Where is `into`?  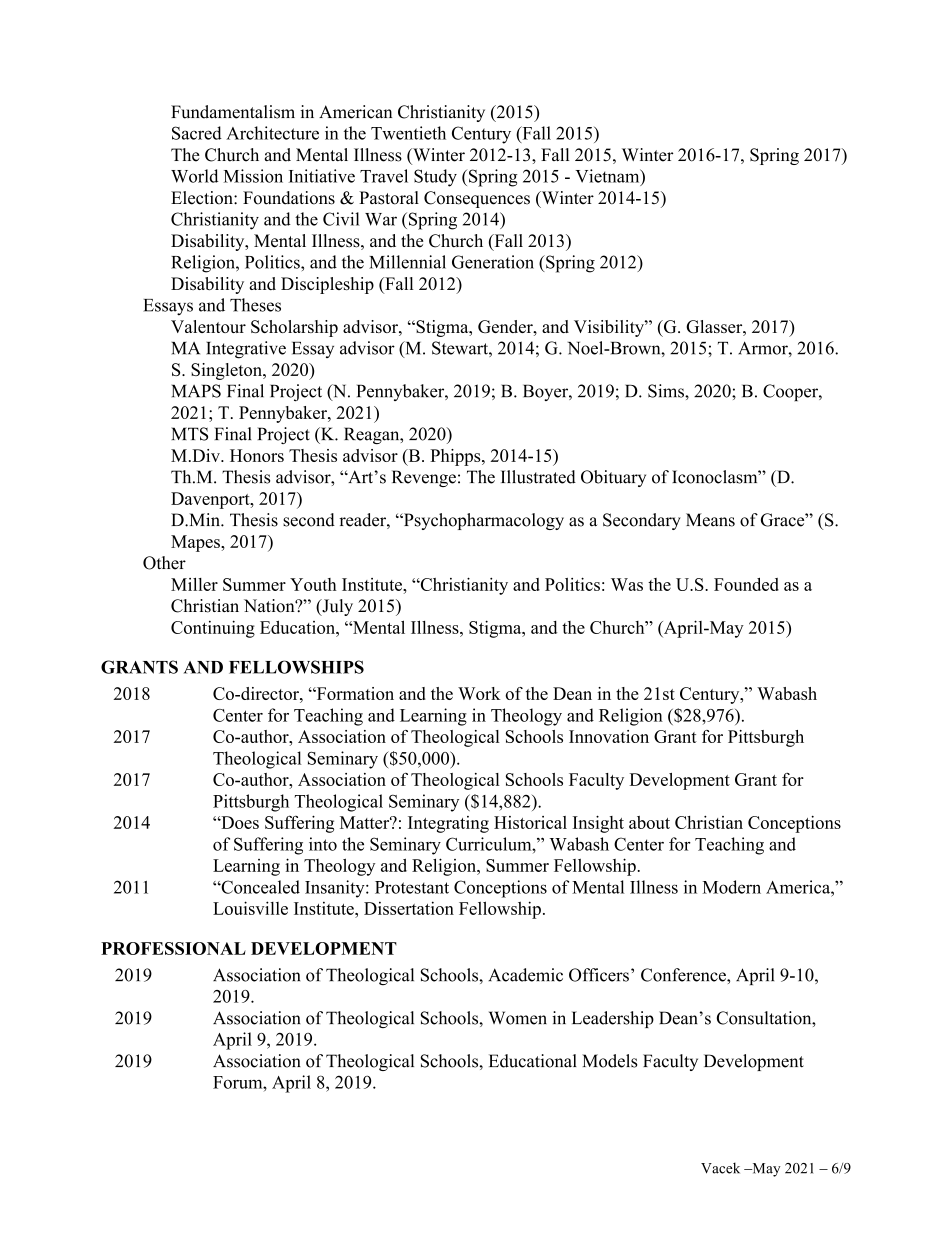
into is located at coordinates (323, 844).
